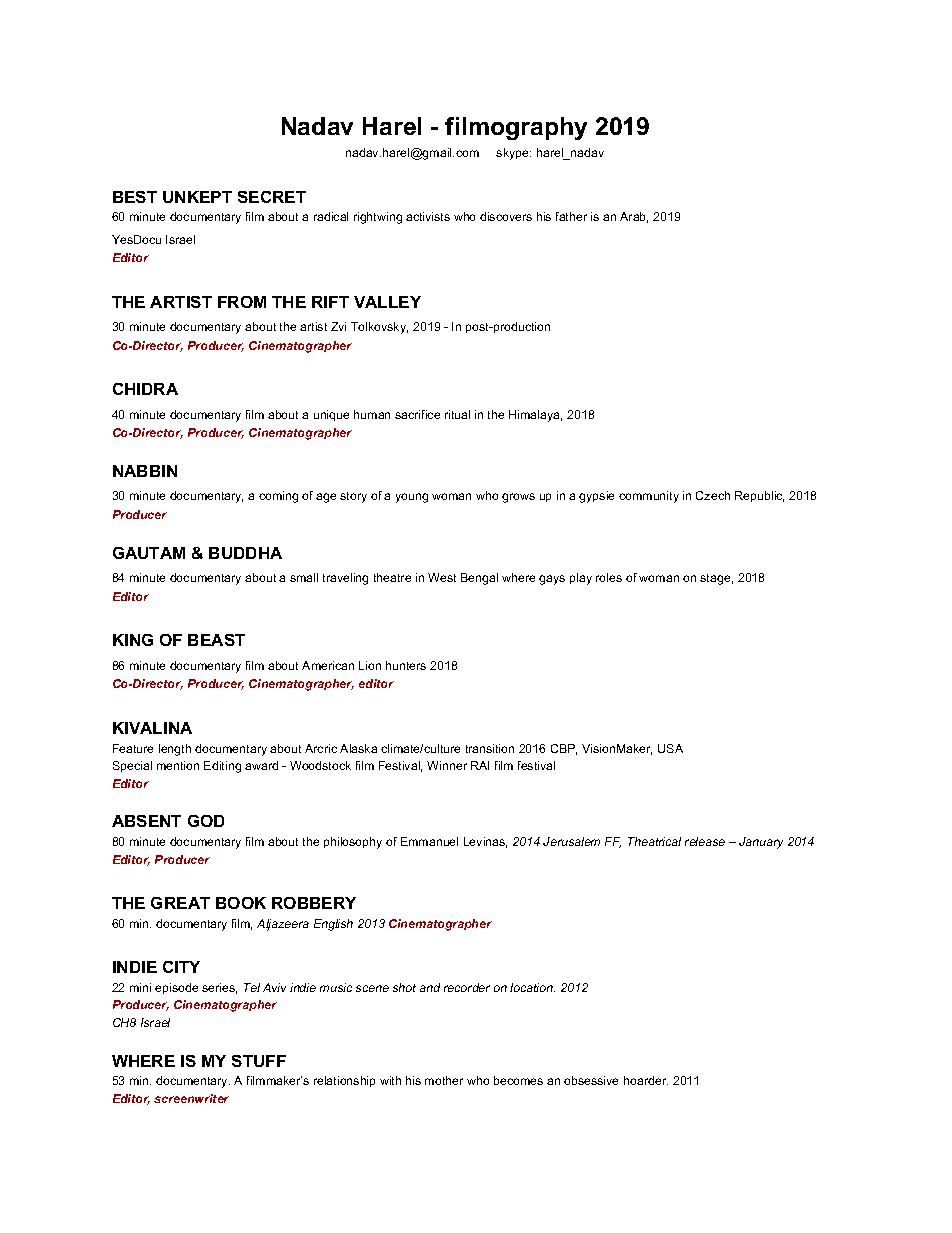 This screenshot has width=952, height=1233. I want to click on Editing, so click(222, 767).
